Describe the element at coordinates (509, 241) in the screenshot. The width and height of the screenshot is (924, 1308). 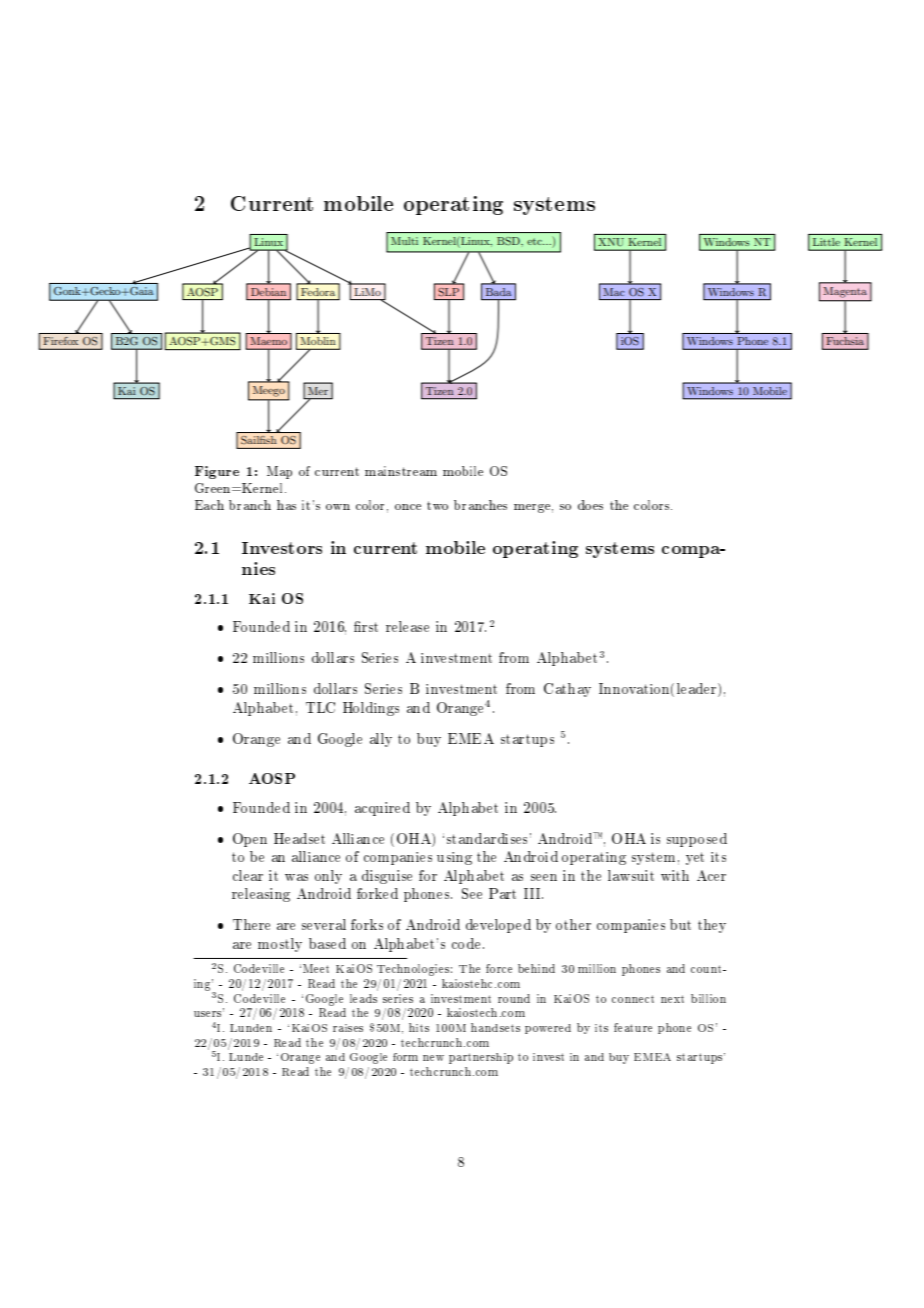
I see `BSD` at that location.
